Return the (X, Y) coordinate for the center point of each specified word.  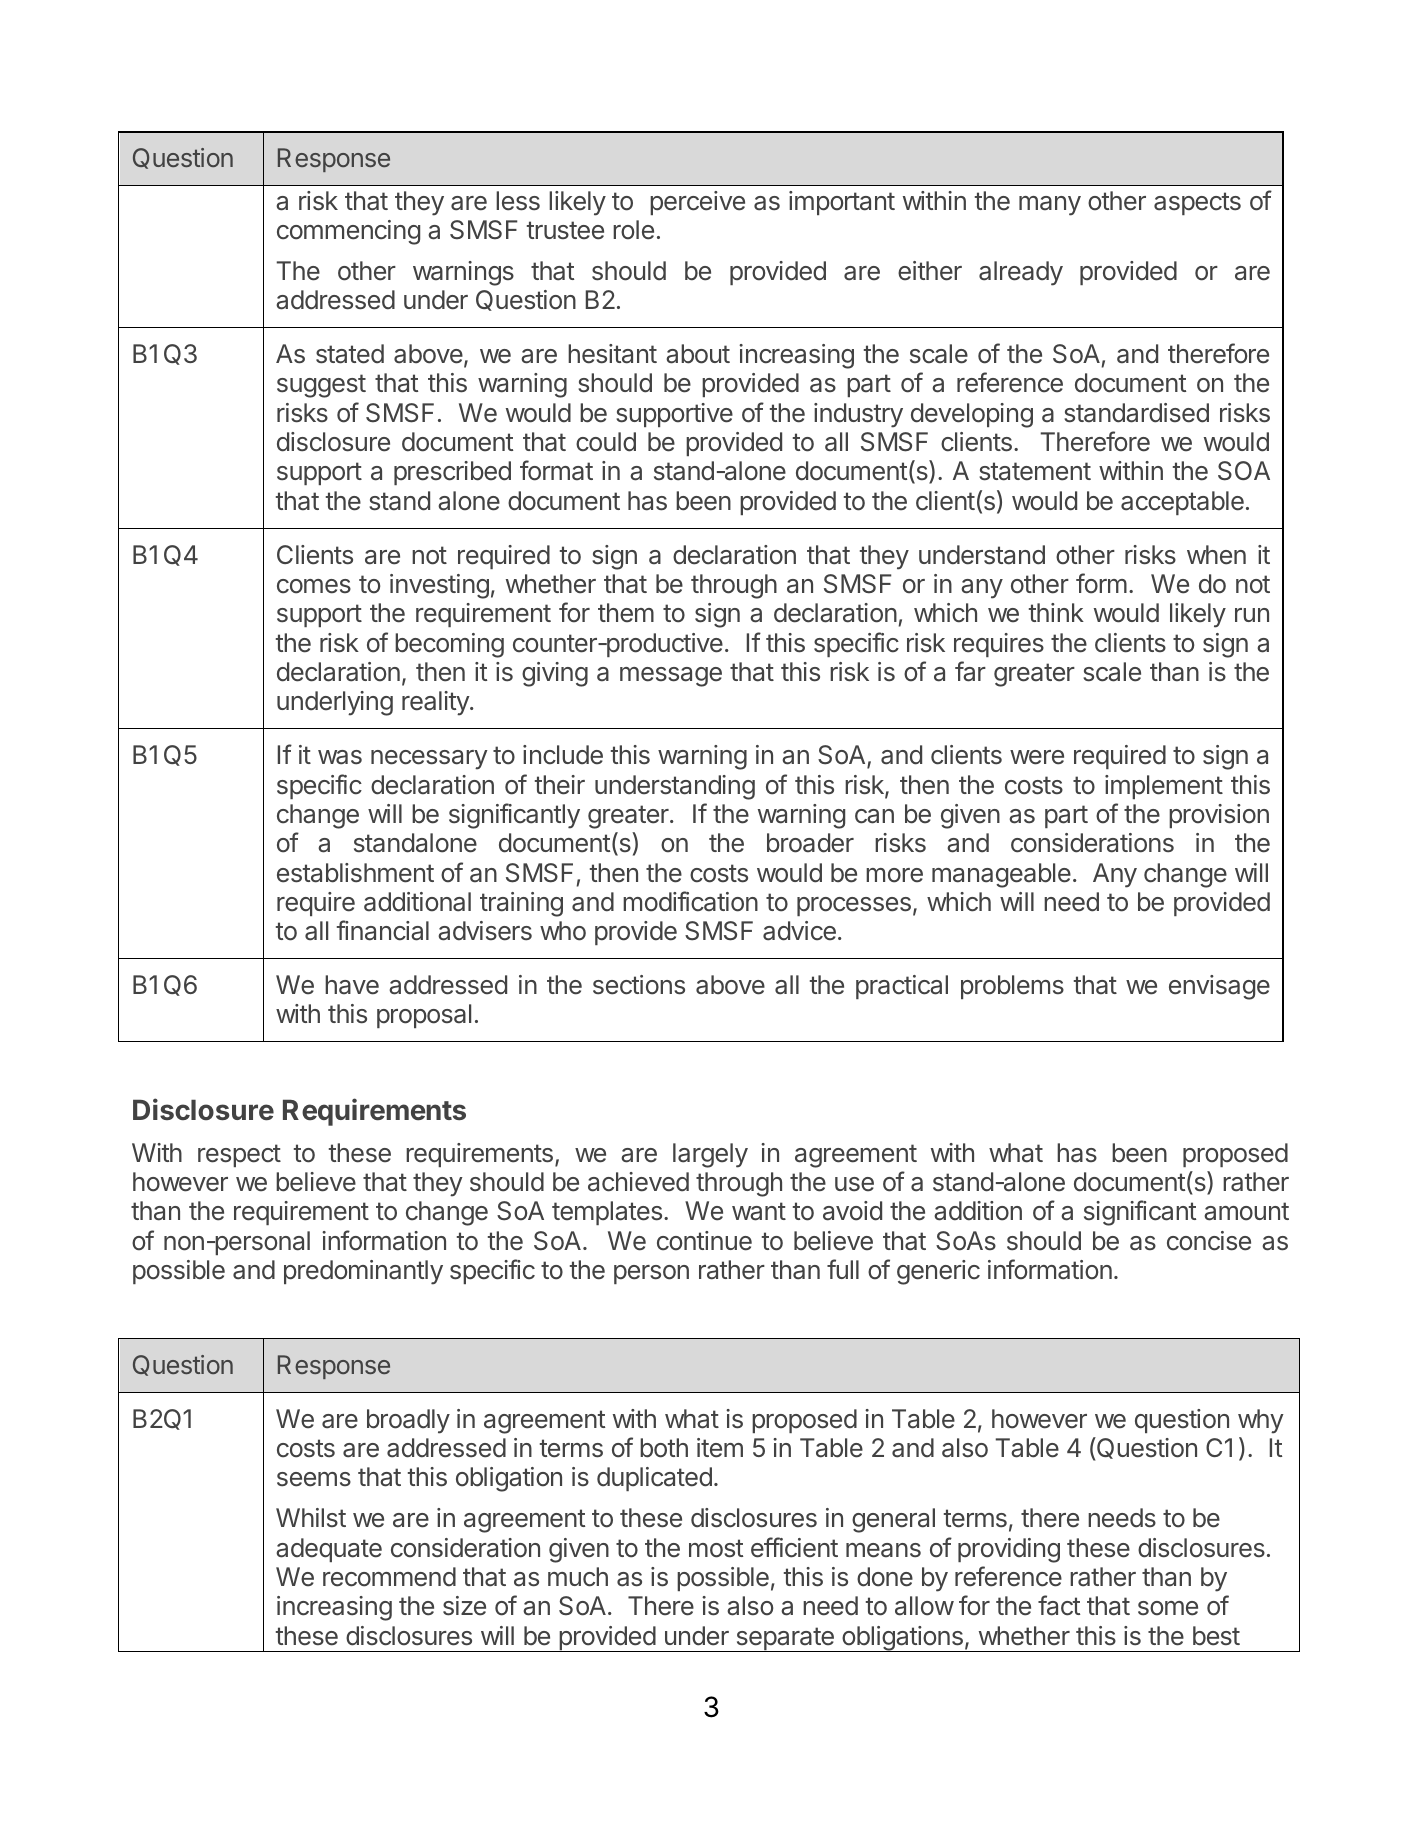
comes (314, 586)
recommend (389, 1577)
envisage (1219, 987)
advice (799, 931)
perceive (697, 203)
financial (383, 930)
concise (1209, 1241)
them (626, 613)
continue (704, 1241)
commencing (348, 232)
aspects (1197, 203)
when (1216, 555)
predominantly (363, 1272)
